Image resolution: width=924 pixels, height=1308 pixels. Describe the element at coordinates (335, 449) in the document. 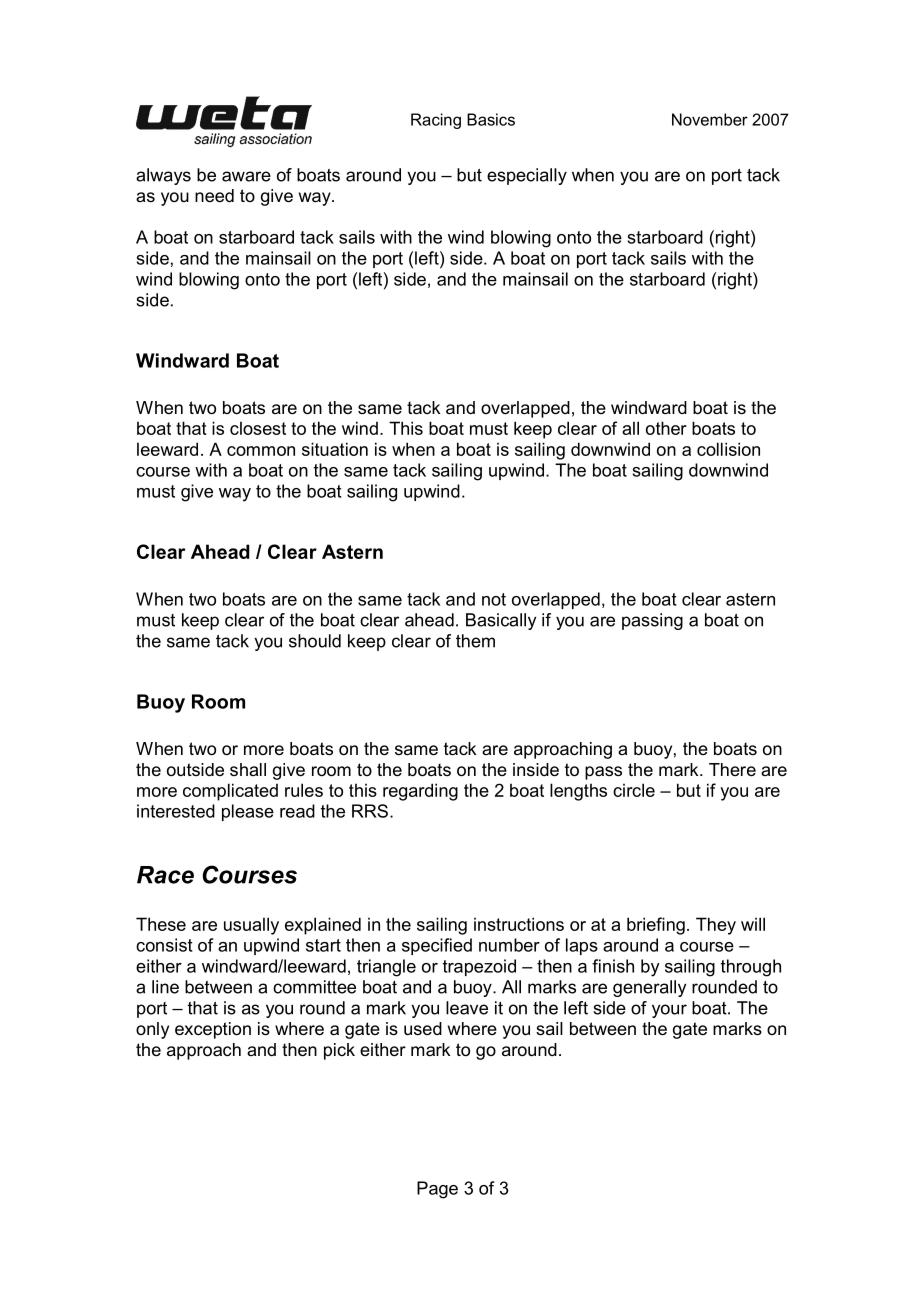

I see `situation` at that location.
